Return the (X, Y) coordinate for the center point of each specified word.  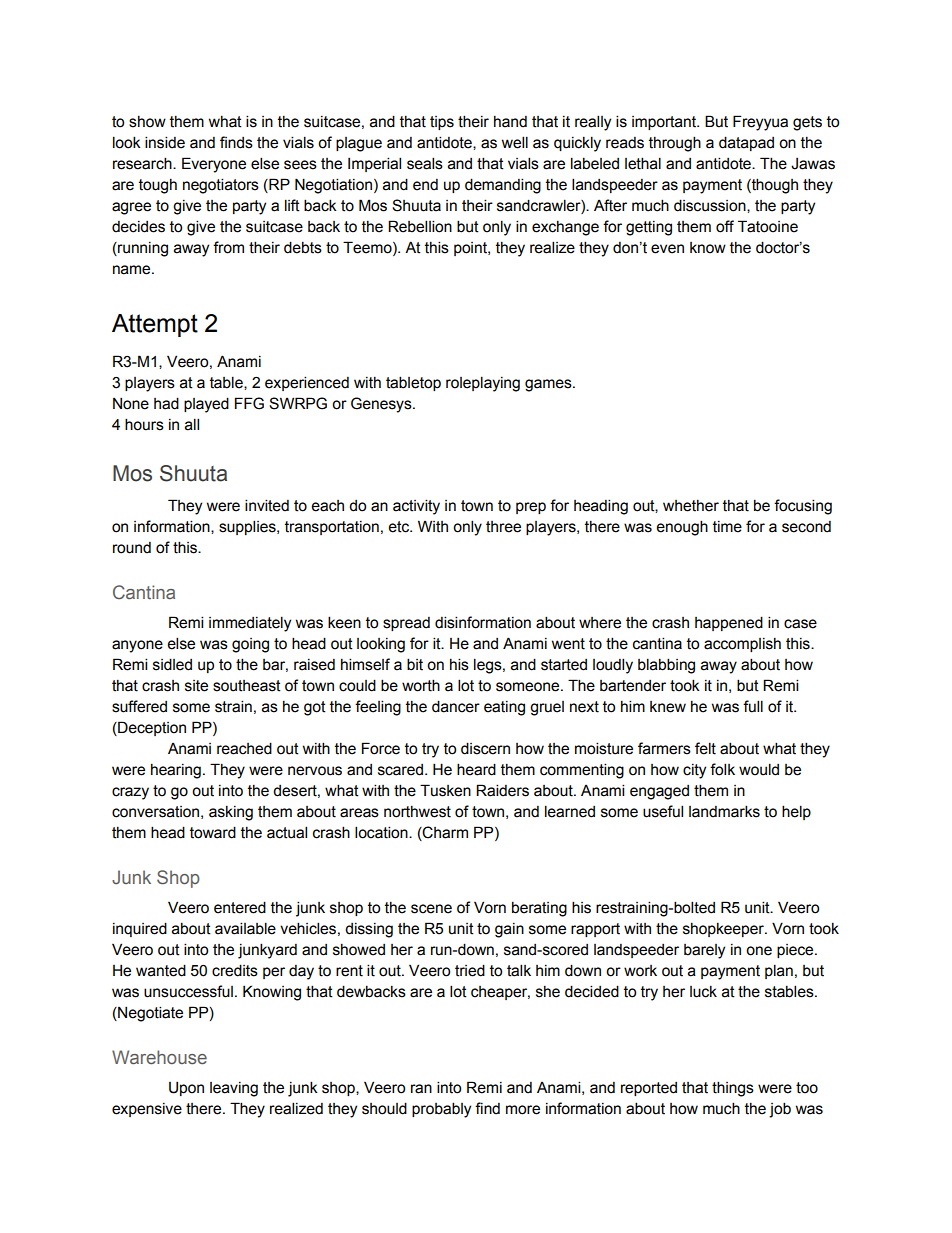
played (206, 405)
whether (691, 506)
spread (406, 624)
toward (213, 832)
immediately (250, 624)
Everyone (214, 165)
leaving (234, 1089)
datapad (746, 143)
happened (729, 623)
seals (425, 163)
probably (441, 1110)
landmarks (724, 811)
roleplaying (483, 384)
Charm (444, 833)
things (733, 1089)
